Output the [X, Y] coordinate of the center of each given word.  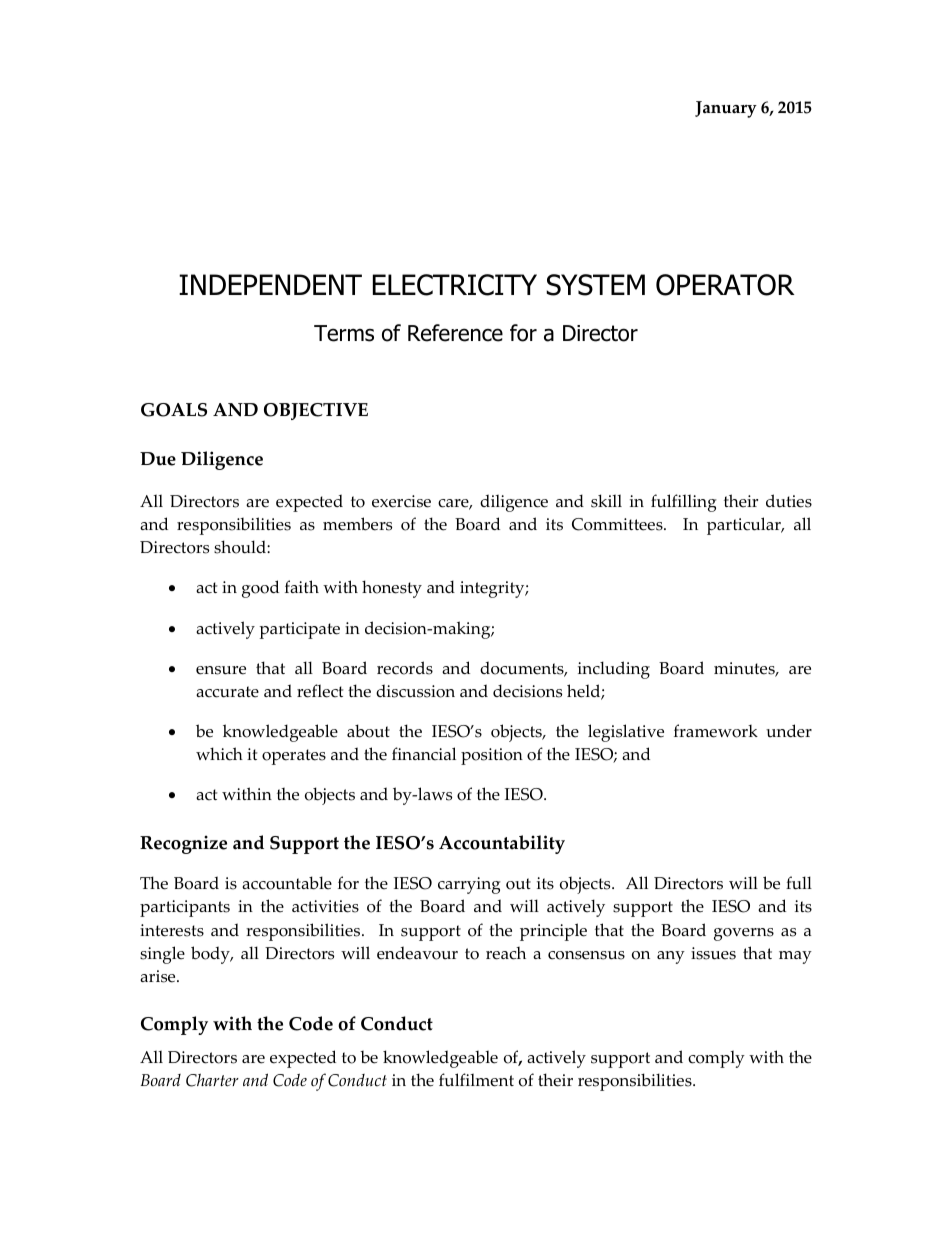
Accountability [502, 844]
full [799, 883]
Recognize [183, 844]
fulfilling [684, 503]
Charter [212, 1080]
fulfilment [476, 1080]
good [260, 589]
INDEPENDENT [270, 284]
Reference [455, 333]
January [726, 109]
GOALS [174, 410]
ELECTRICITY [455, 285]
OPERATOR [725, 285]
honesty [392, 589]
